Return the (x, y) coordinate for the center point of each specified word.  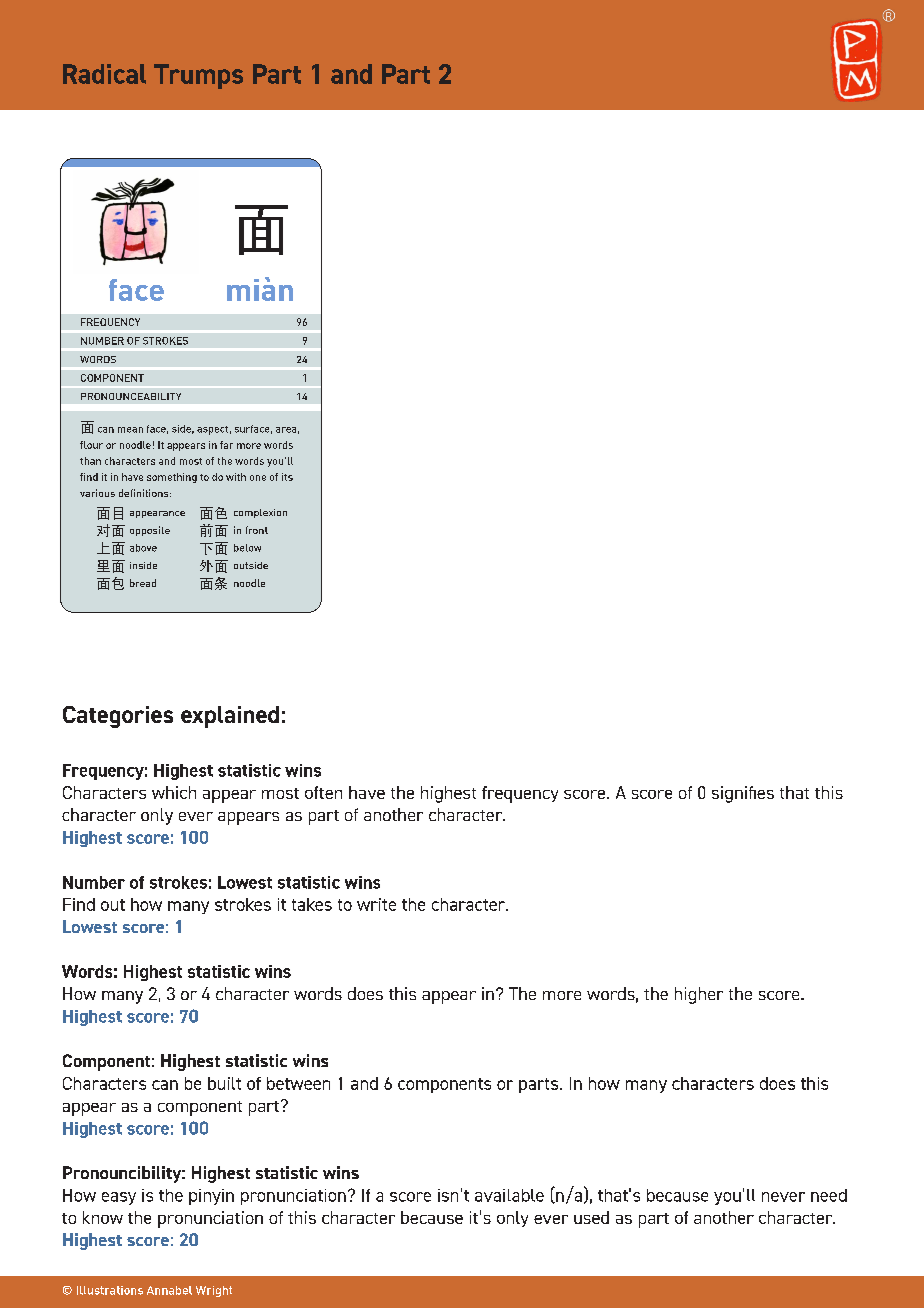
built (224, 1083)
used (591, 1217)
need (829, 1195)
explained (230, 717)
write (376, 904)
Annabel (169, 1290)
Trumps (198, 76)
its (287, 477)
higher (699, 995)
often (323, 792)
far (226, 445)
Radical (104, 74)
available (509, 1195)
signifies (743, 794)
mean (130, 430)
